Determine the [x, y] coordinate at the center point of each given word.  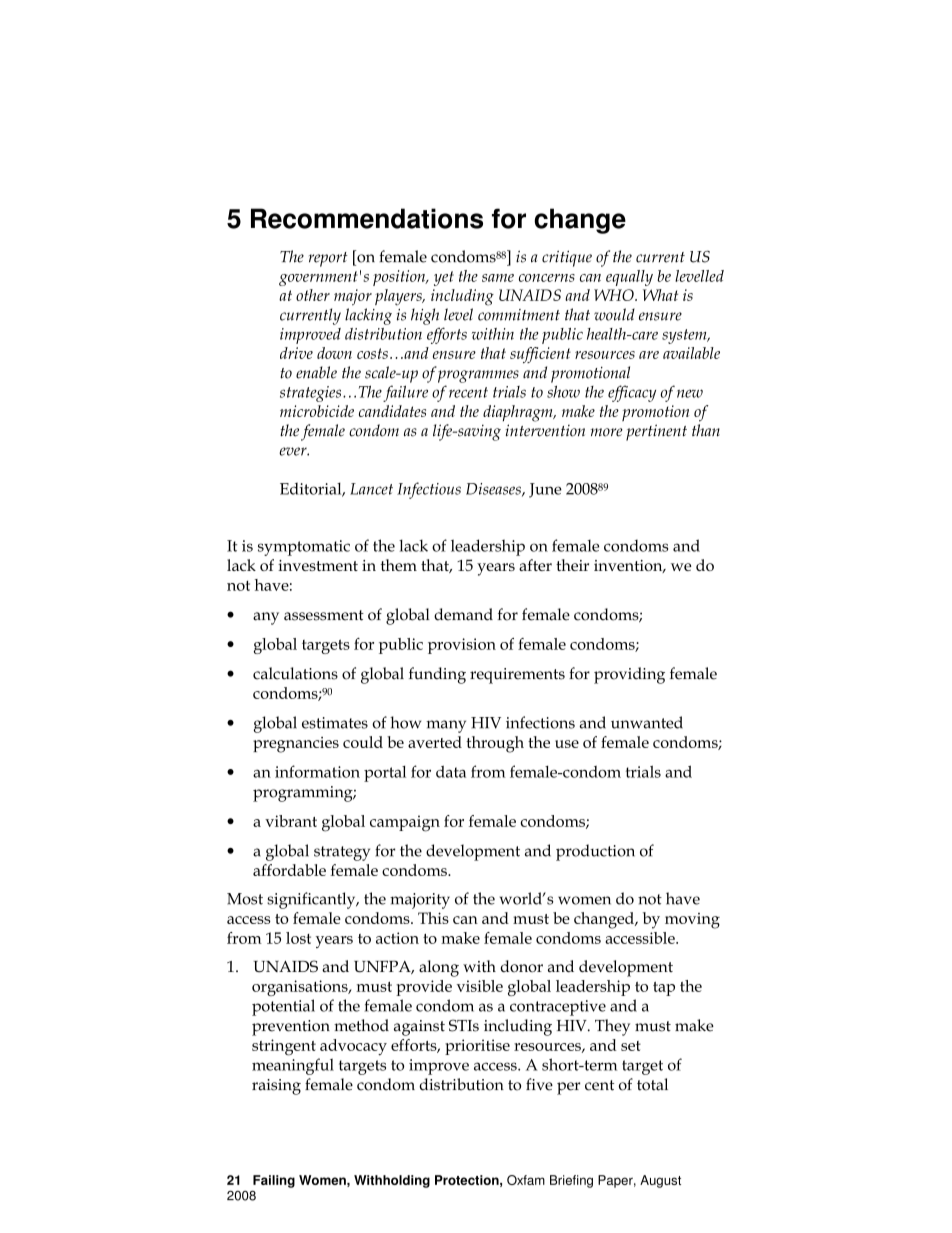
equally [629, 278]
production [595, 852]
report [328, 259]
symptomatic [304, 548]
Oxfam [526, 1180]
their [572, 565]
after [535, 565]
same [498, 278]
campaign [405, 823]
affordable [289, 870]
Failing [274, 1181]
